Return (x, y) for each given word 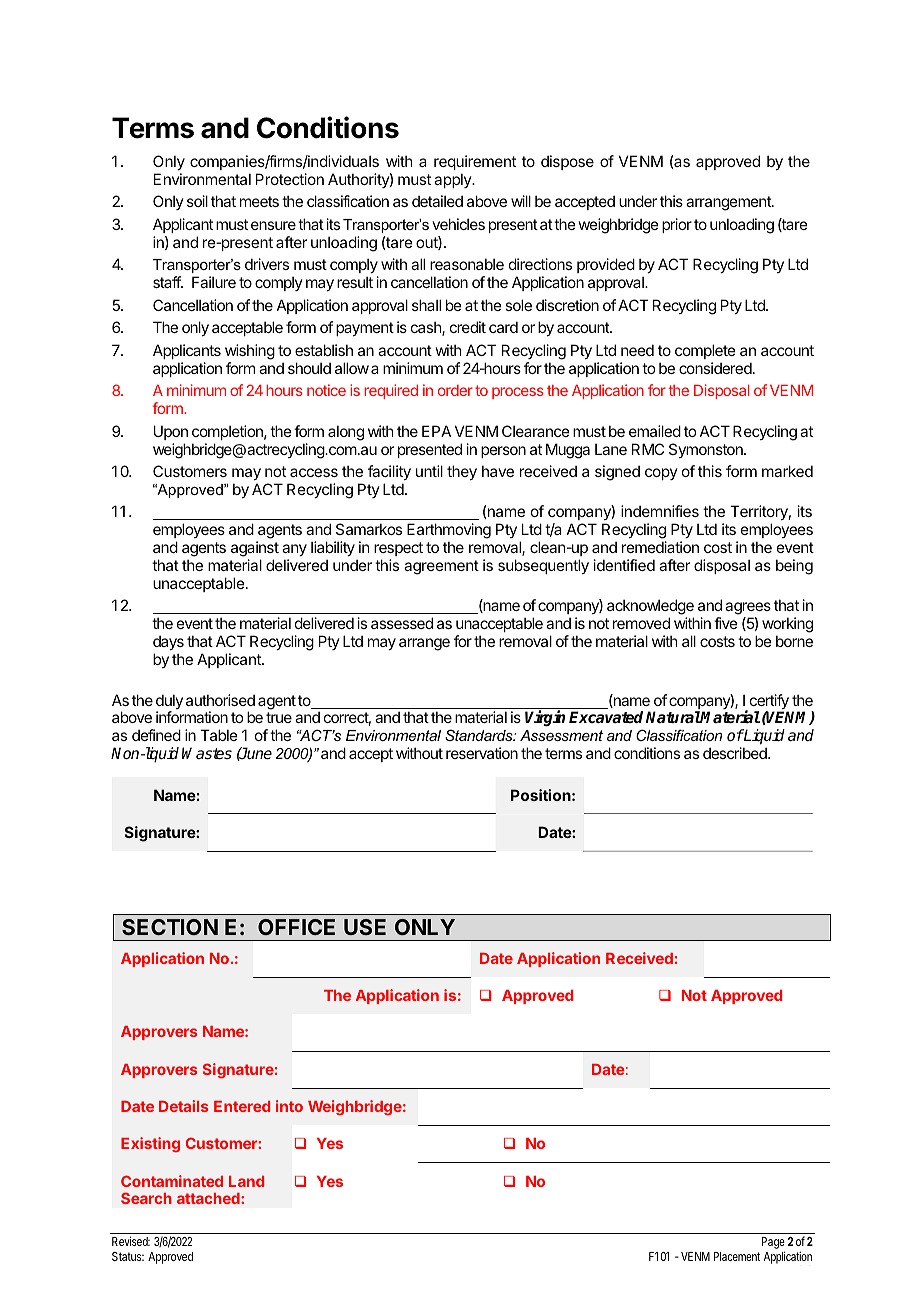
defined (156, 735)
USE (365, 927)
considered (716, 368)
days (168, 642)
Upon (171, 432)
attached (209, 1198)
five (726, 623)
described (736, 753)
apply (453, 180)
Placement (737, 1256)
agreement (441, 567)
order (455, 390)
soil (197, 201)
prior (677, 225)
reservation (482, 753)
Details (183, 1106)
